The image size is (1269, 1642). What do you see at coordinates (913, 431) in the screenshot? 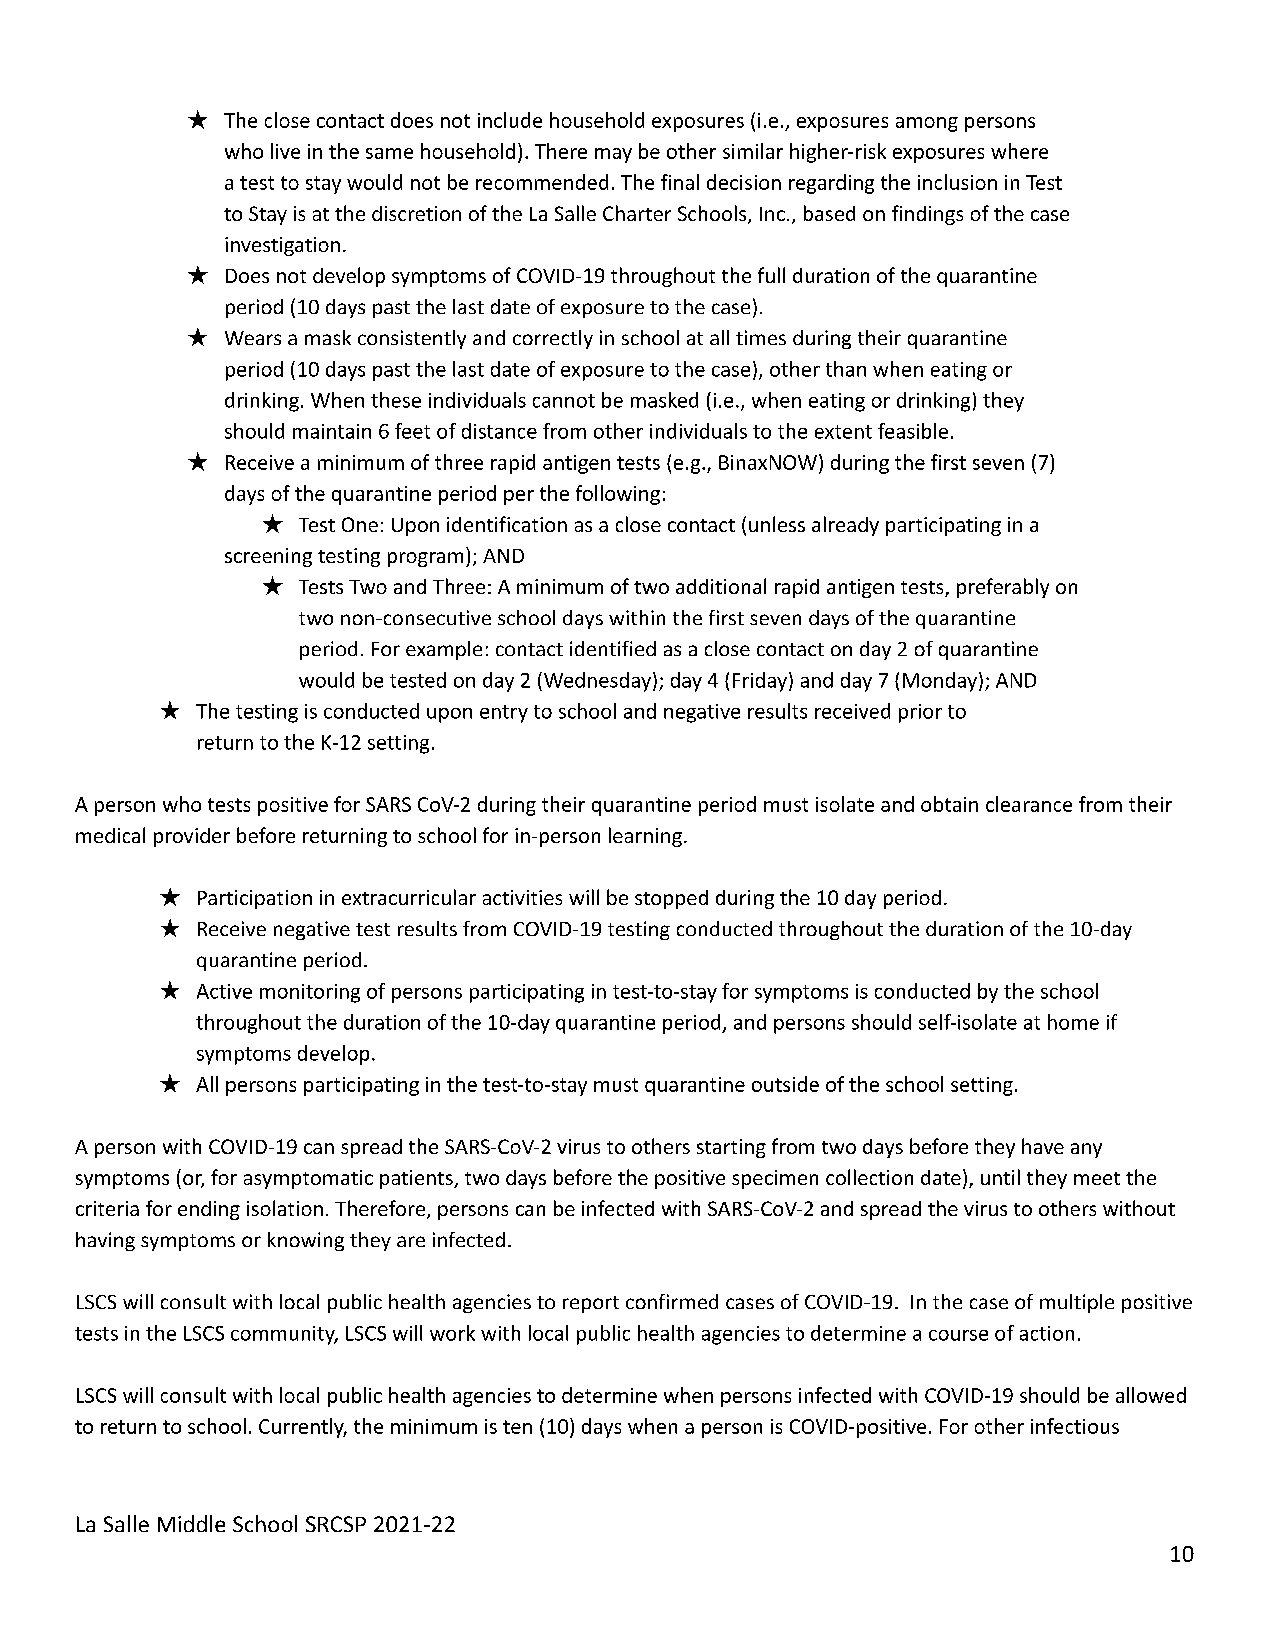
I see `feasible` at bounding box center [913, 431].
